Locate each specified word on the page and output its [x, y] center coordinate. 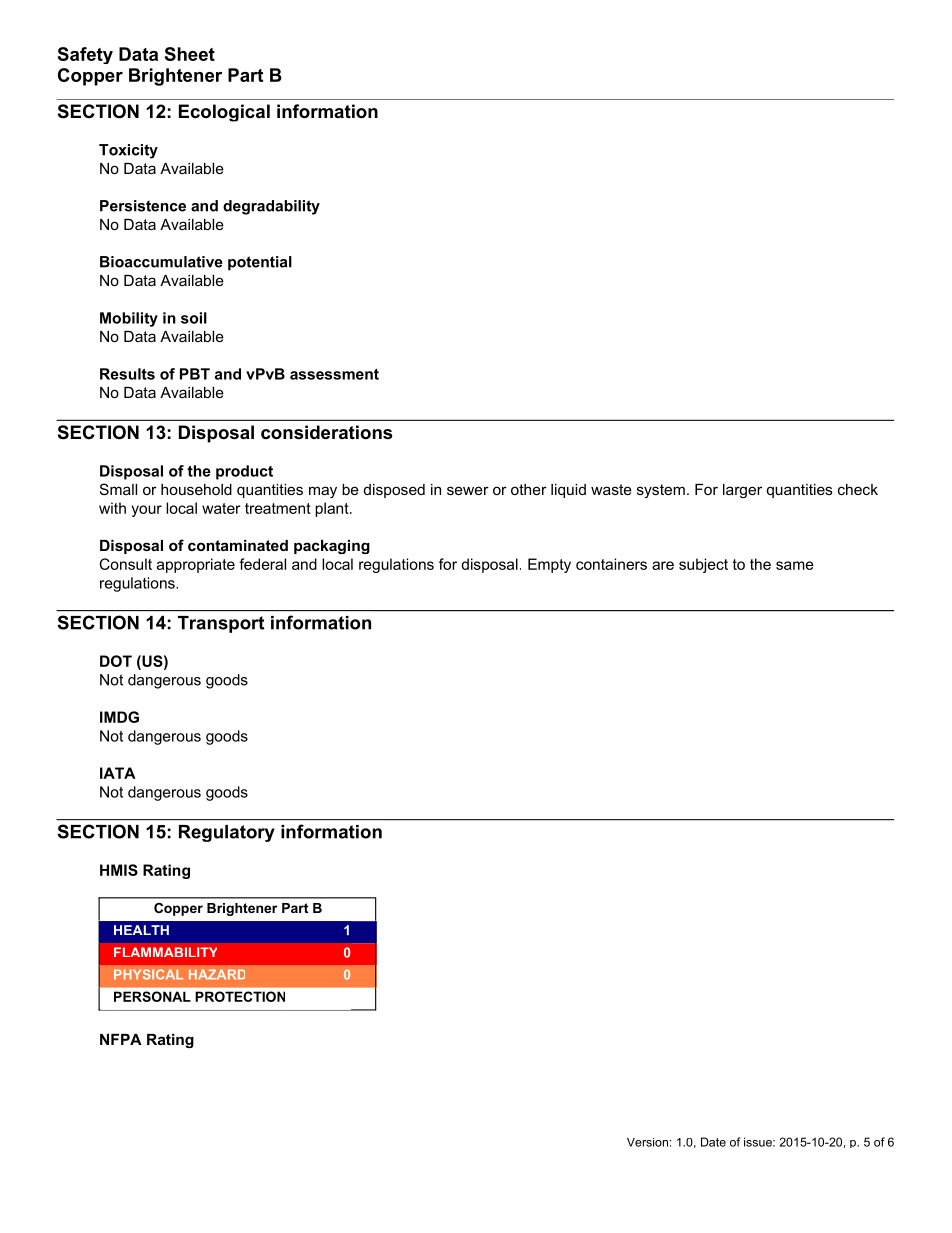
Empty [549, 565]
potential [260, 263]
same [795, 565]
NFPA [121, 1039]
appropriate [196, 565]
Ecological [224, 113]
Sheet [190, 54]
